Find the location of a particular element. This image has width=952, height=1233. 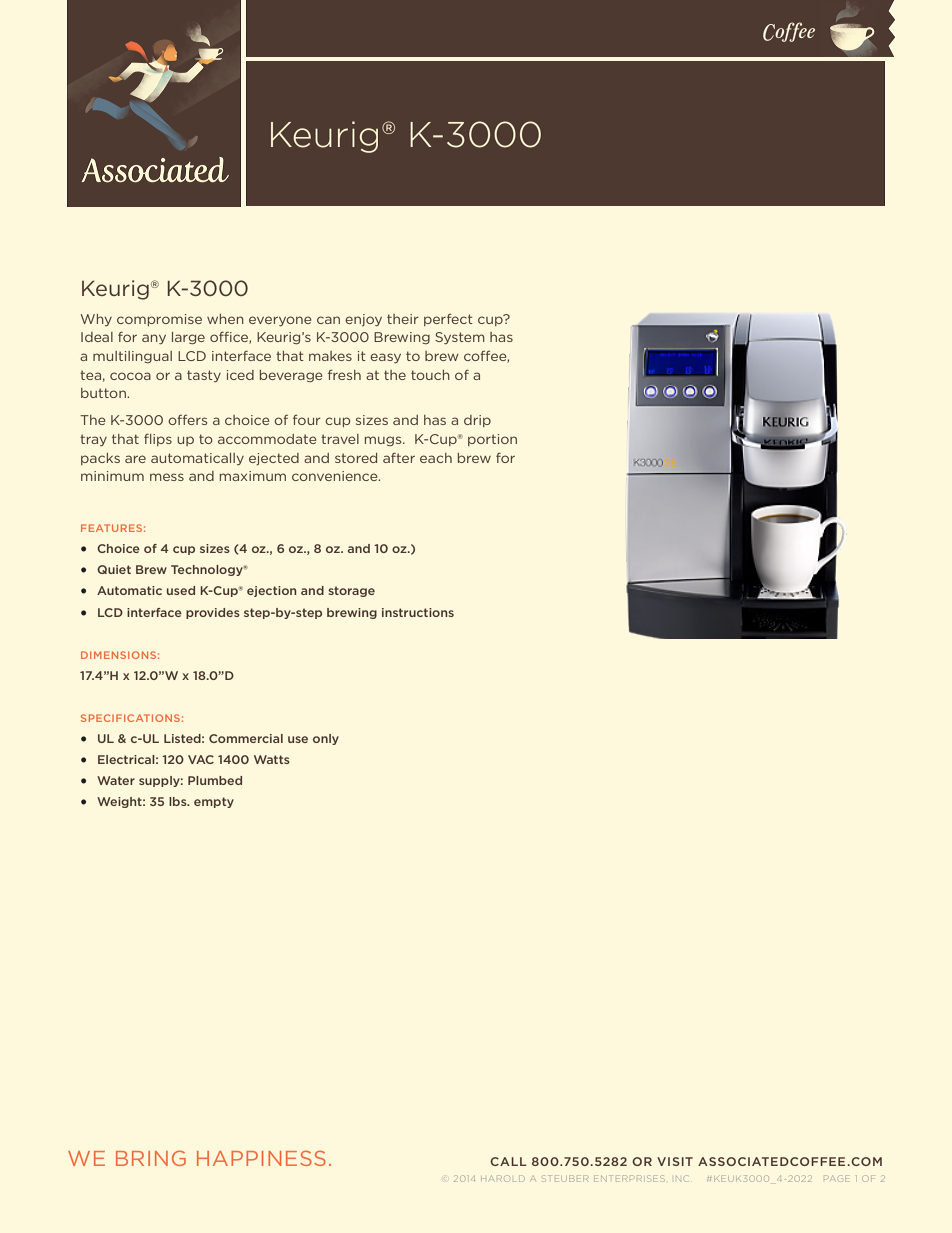

their is located at coordinates (402, 319).
